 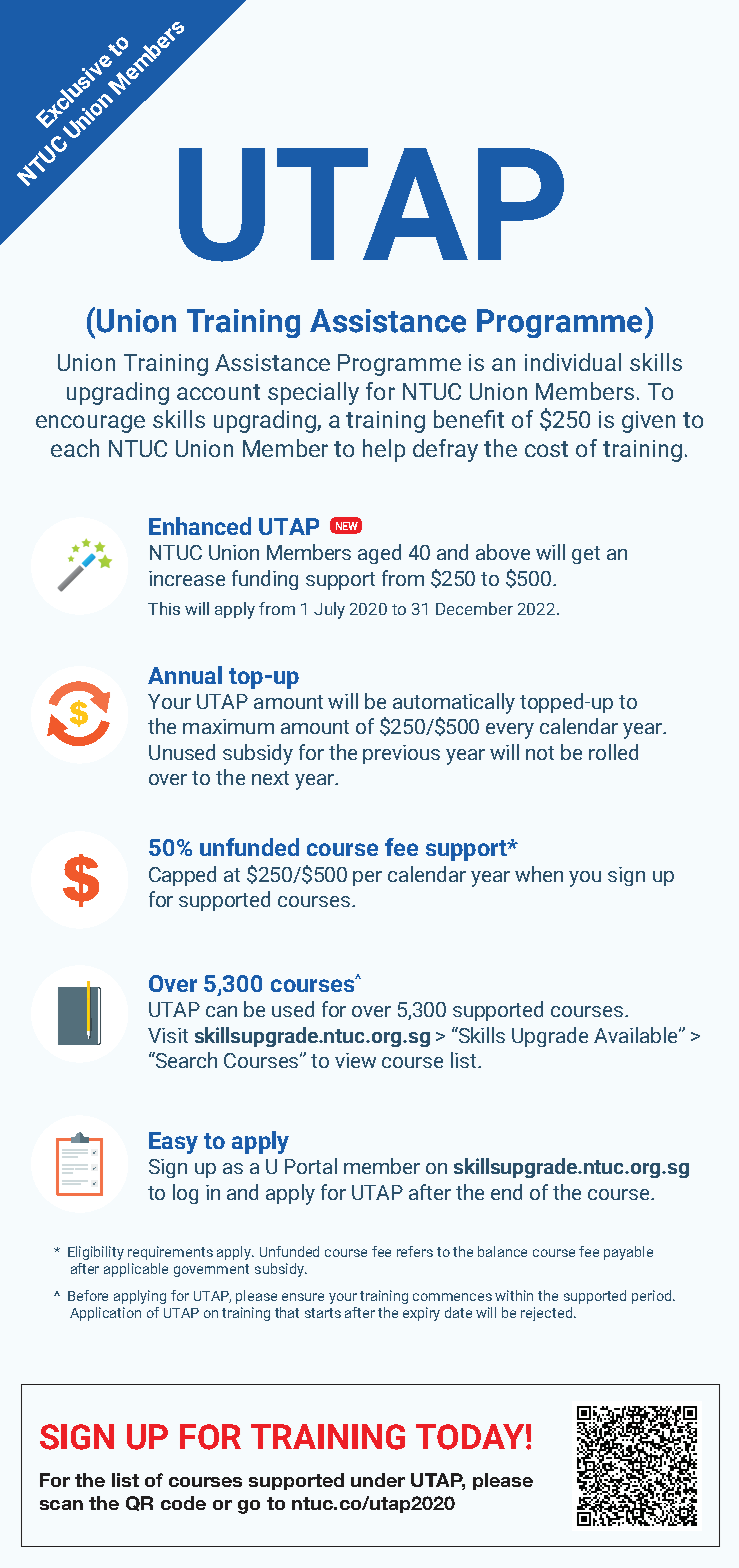 What do you see at coordinates (185, 675) in the screenshot?
I see `Annual` at bounding box center [185, 675].
